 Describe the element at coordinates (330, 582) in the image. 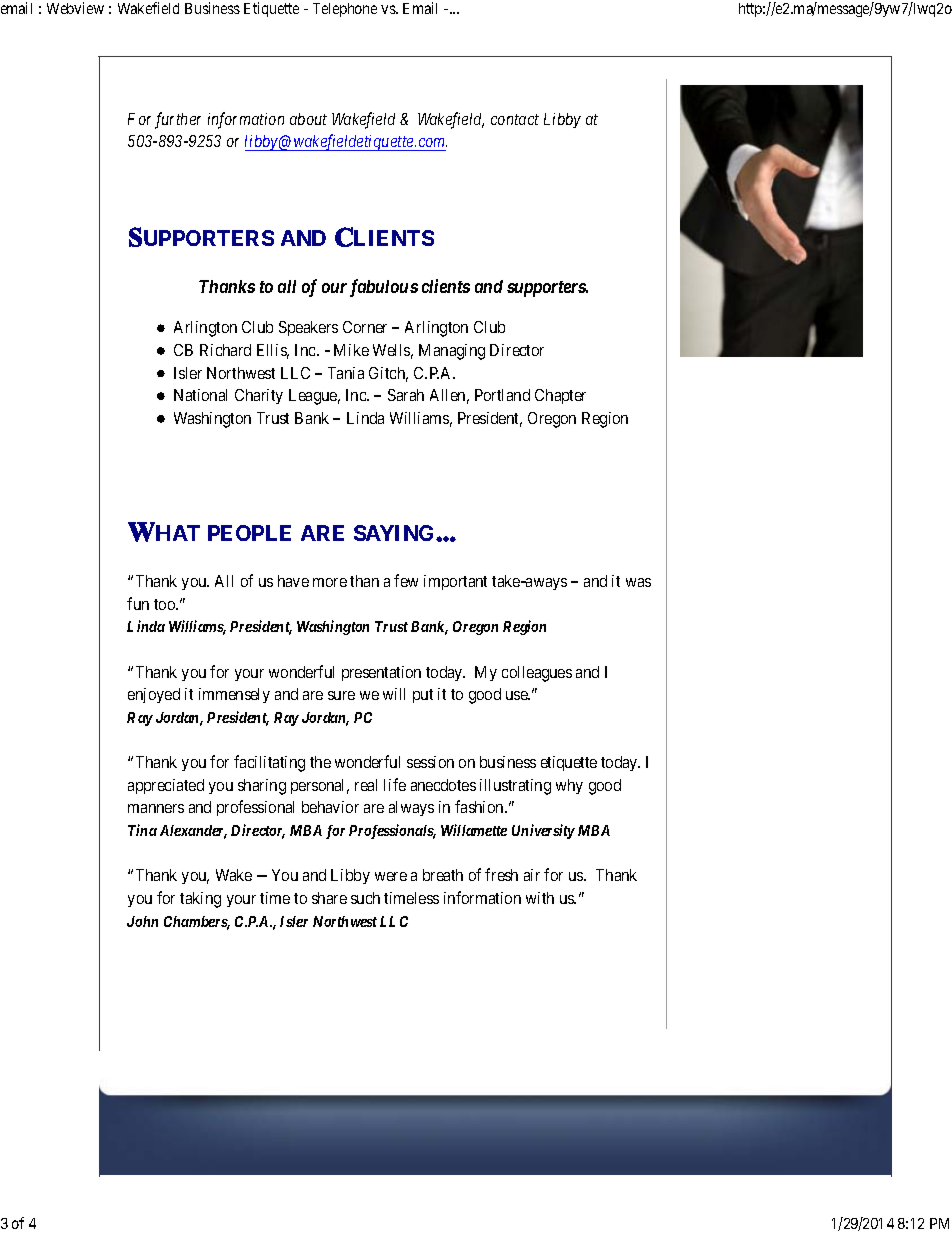

I see `more` at that location.
